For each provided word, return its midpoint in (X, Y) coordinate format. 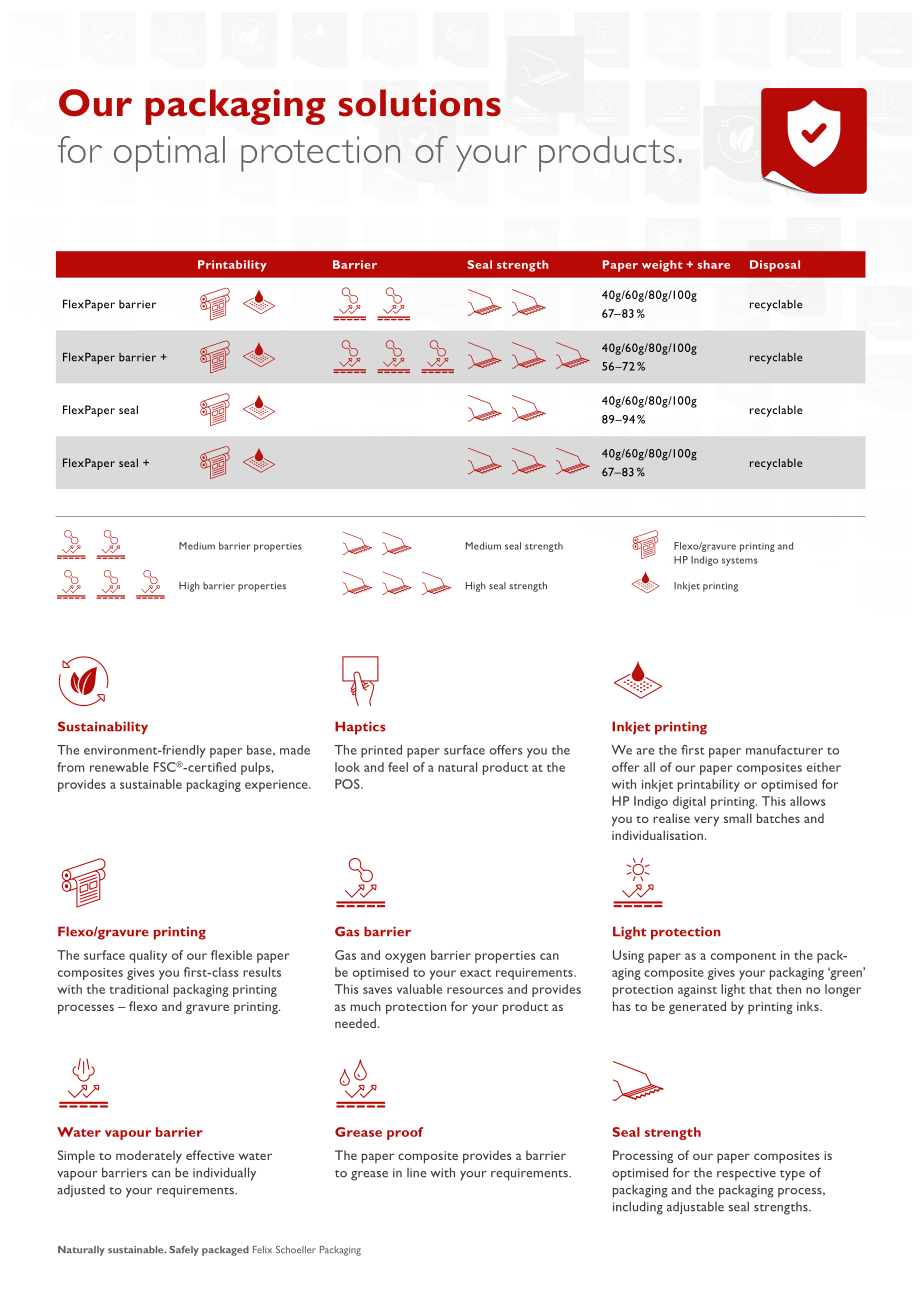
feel (398, 767)
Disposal (775, 266)
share (714, 264)
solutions (420, 103)
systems (739, 562)
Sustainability (103, 728)
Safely (184, 1251)
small (738, 818)
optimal (169, 154)
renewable (119, 767)
